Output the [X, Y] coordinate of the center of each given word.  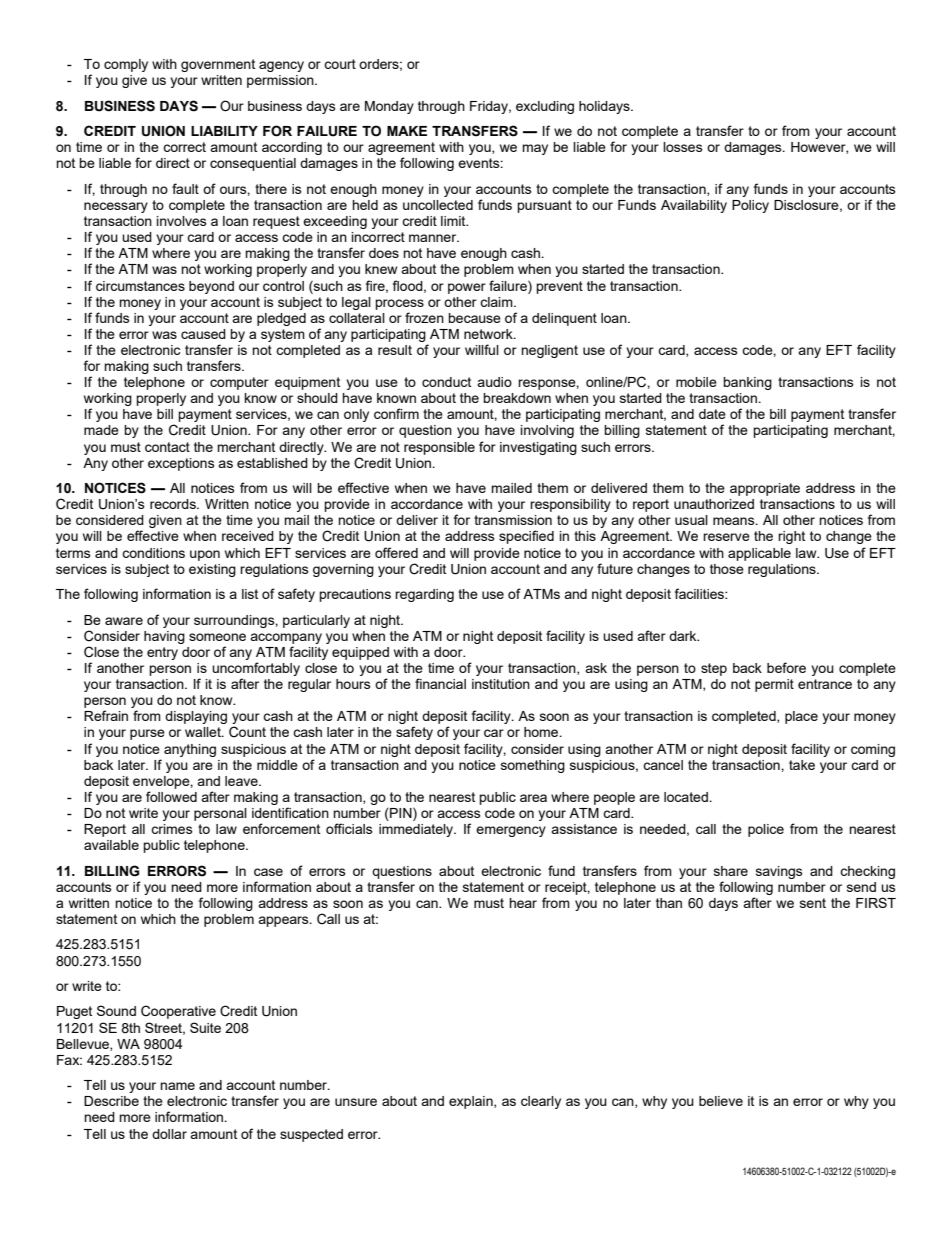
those [727, 569]
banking [747, 383]
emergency [511, 831]
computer [239, 383]
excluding [545, 107]
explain [472, 1102]
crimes [172, 829]
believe [721, 1101]
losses [683, 147]
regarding [424, 595]
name [177, 1086]
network [489, 334]
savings [779, 872]
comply [126, 65]
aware [124, 621]
